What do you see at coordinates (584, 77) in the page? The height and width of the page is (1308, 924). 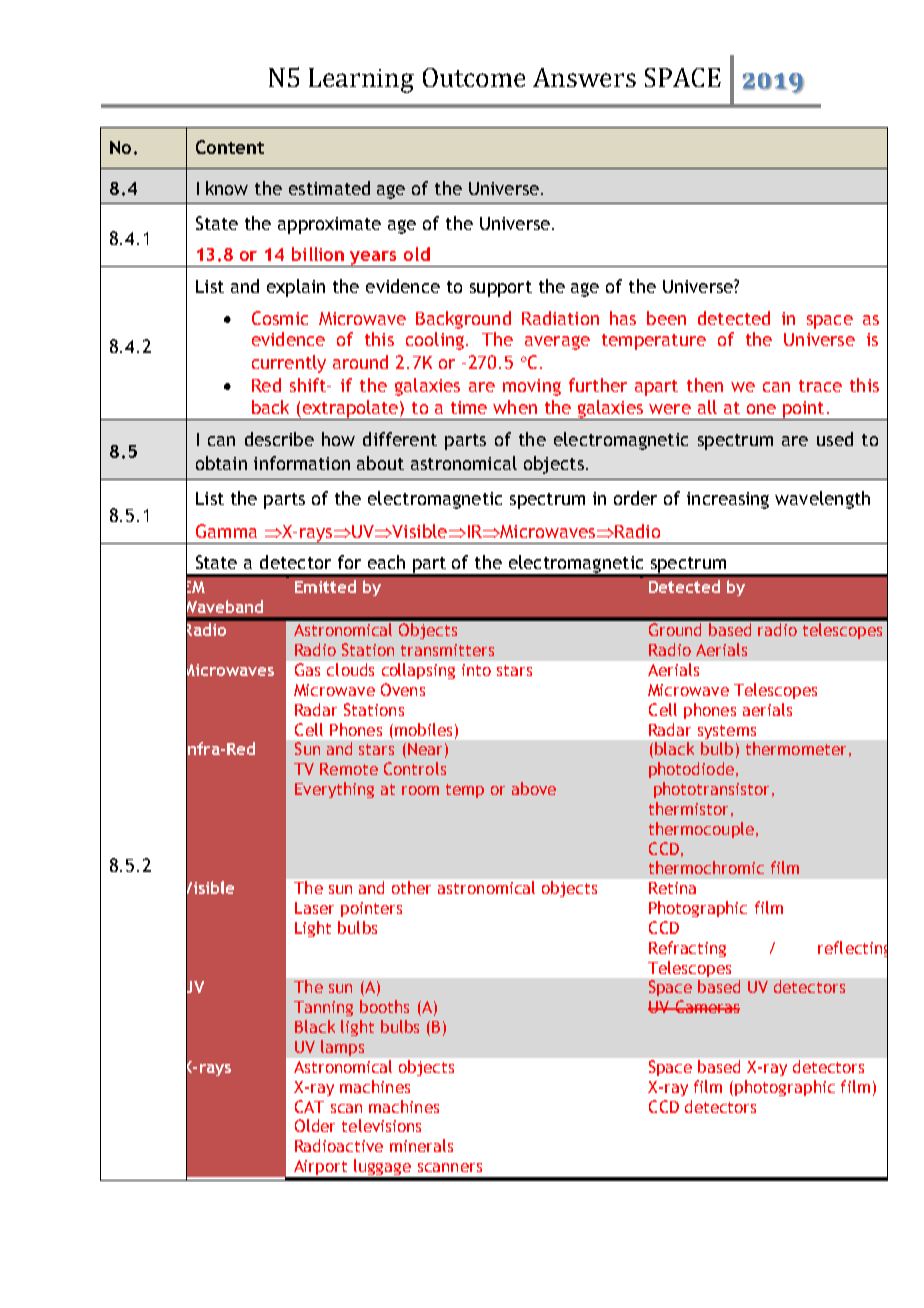 I see `Answers` at bounding box center [584, 77].
